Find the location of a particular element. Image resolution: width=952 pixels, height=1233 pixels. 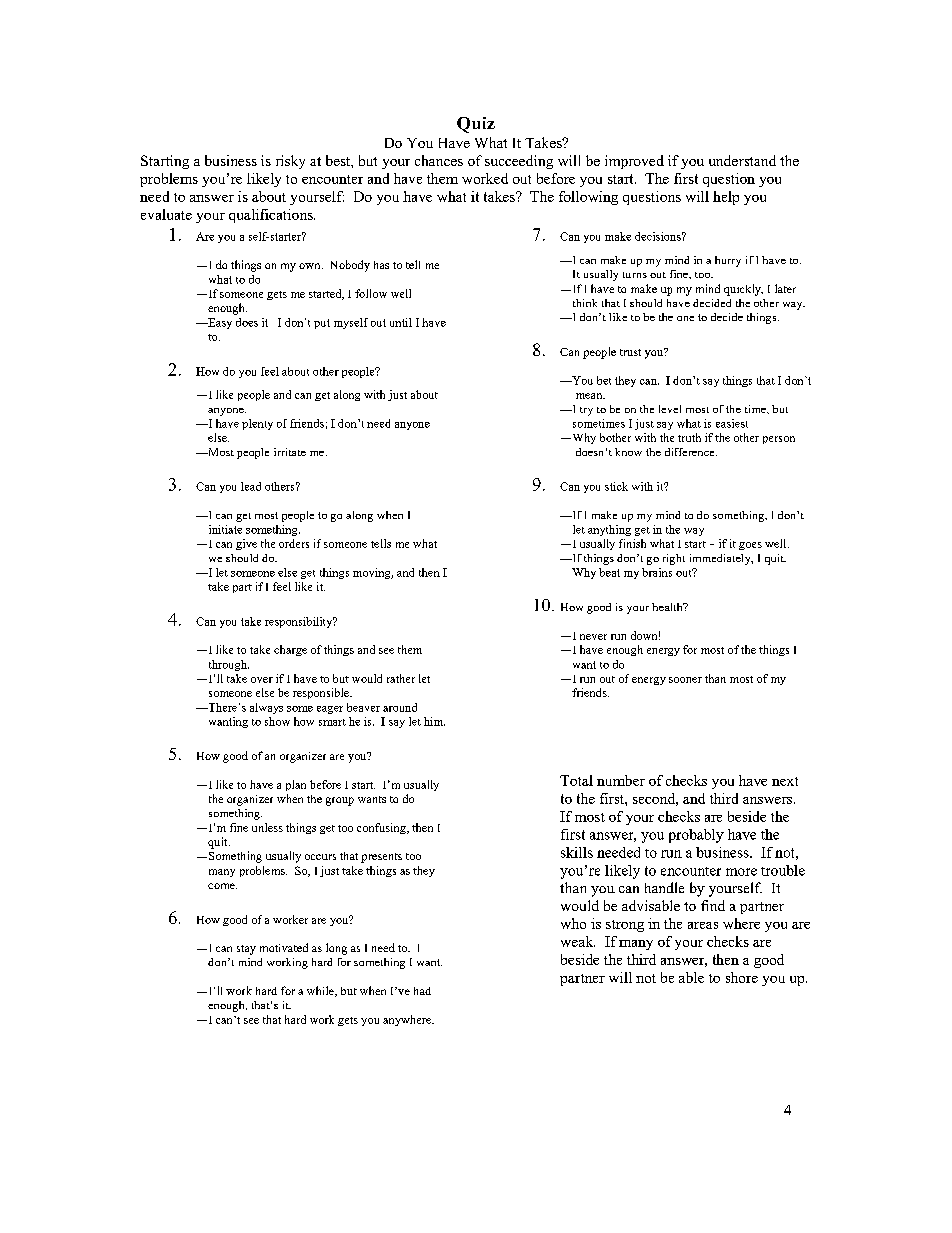

Quiz is located at coordinates (476, 125).
